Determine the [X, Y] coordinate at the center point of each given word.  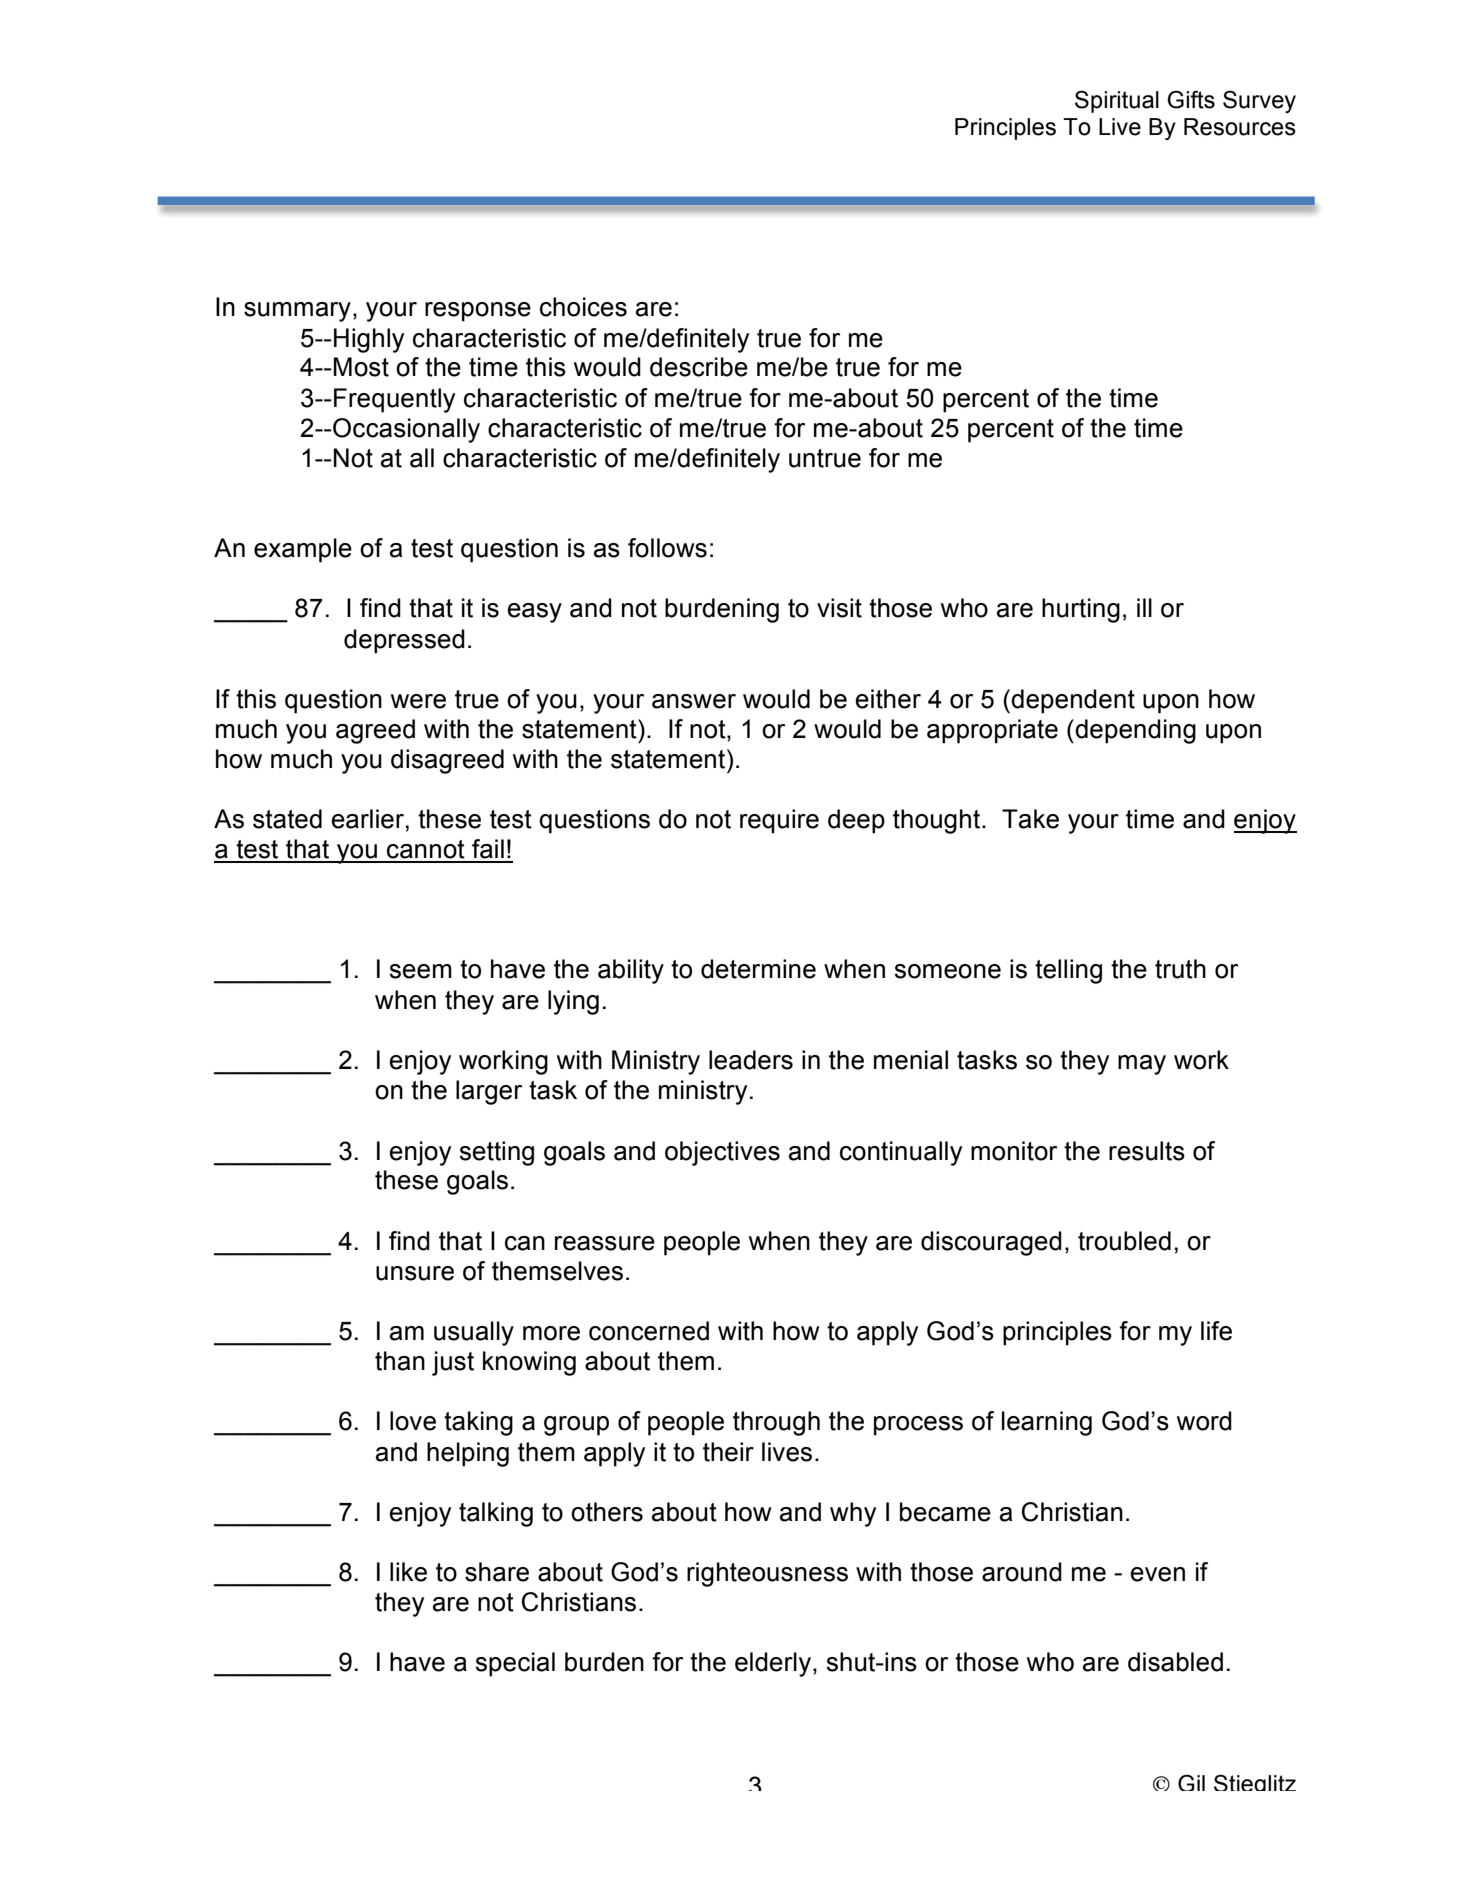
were [418, 701]
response [478, 312]
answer [694, 701]
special [515, 1664]
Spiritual [1117, 101]
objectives [722, 1153]
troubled [1124, 1241]
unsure [415, 1273]
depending [1134, 731]
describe [699, 367]
